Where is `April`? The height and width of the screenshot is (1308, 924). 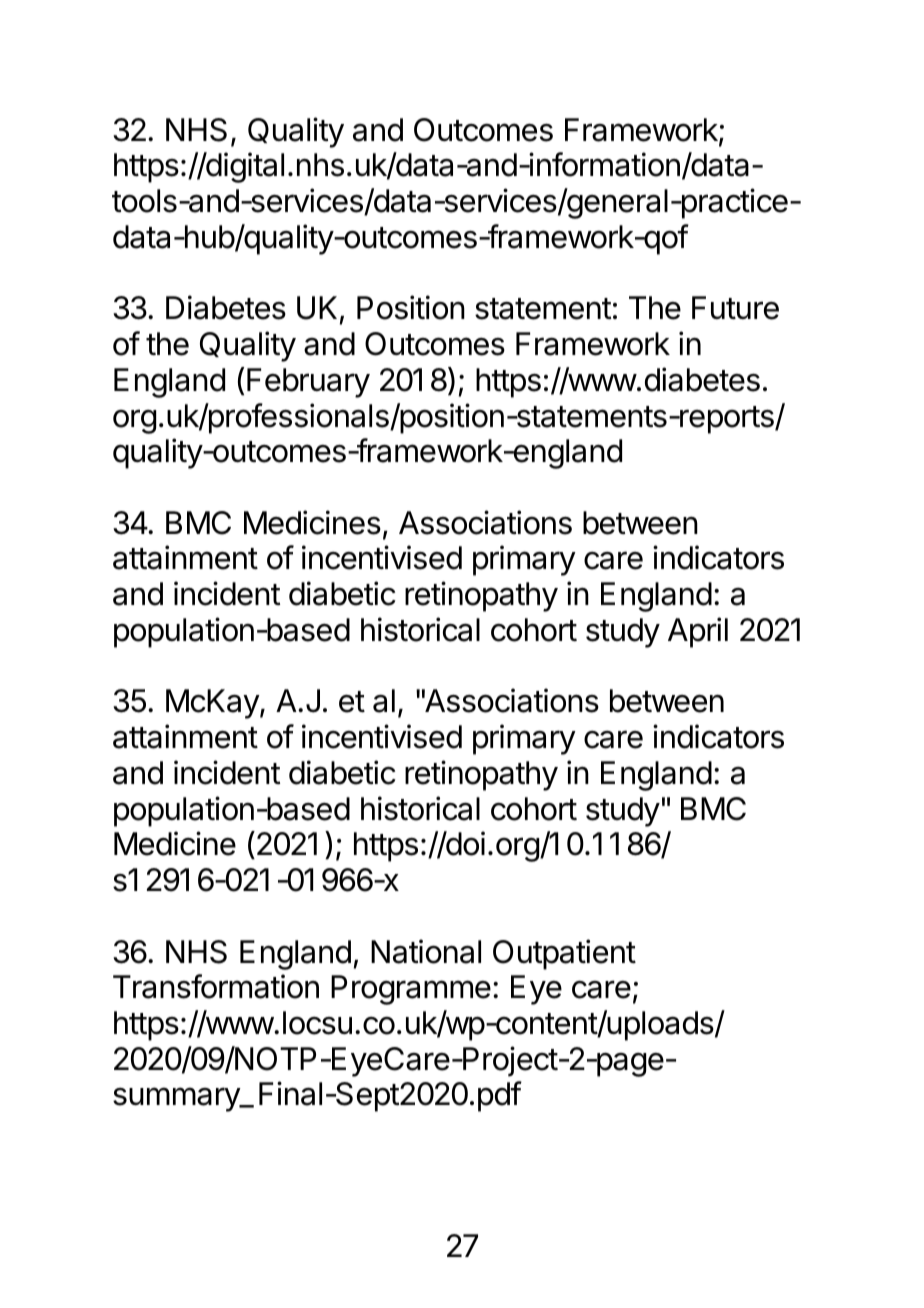
April is located at coordinates (698, 632).
